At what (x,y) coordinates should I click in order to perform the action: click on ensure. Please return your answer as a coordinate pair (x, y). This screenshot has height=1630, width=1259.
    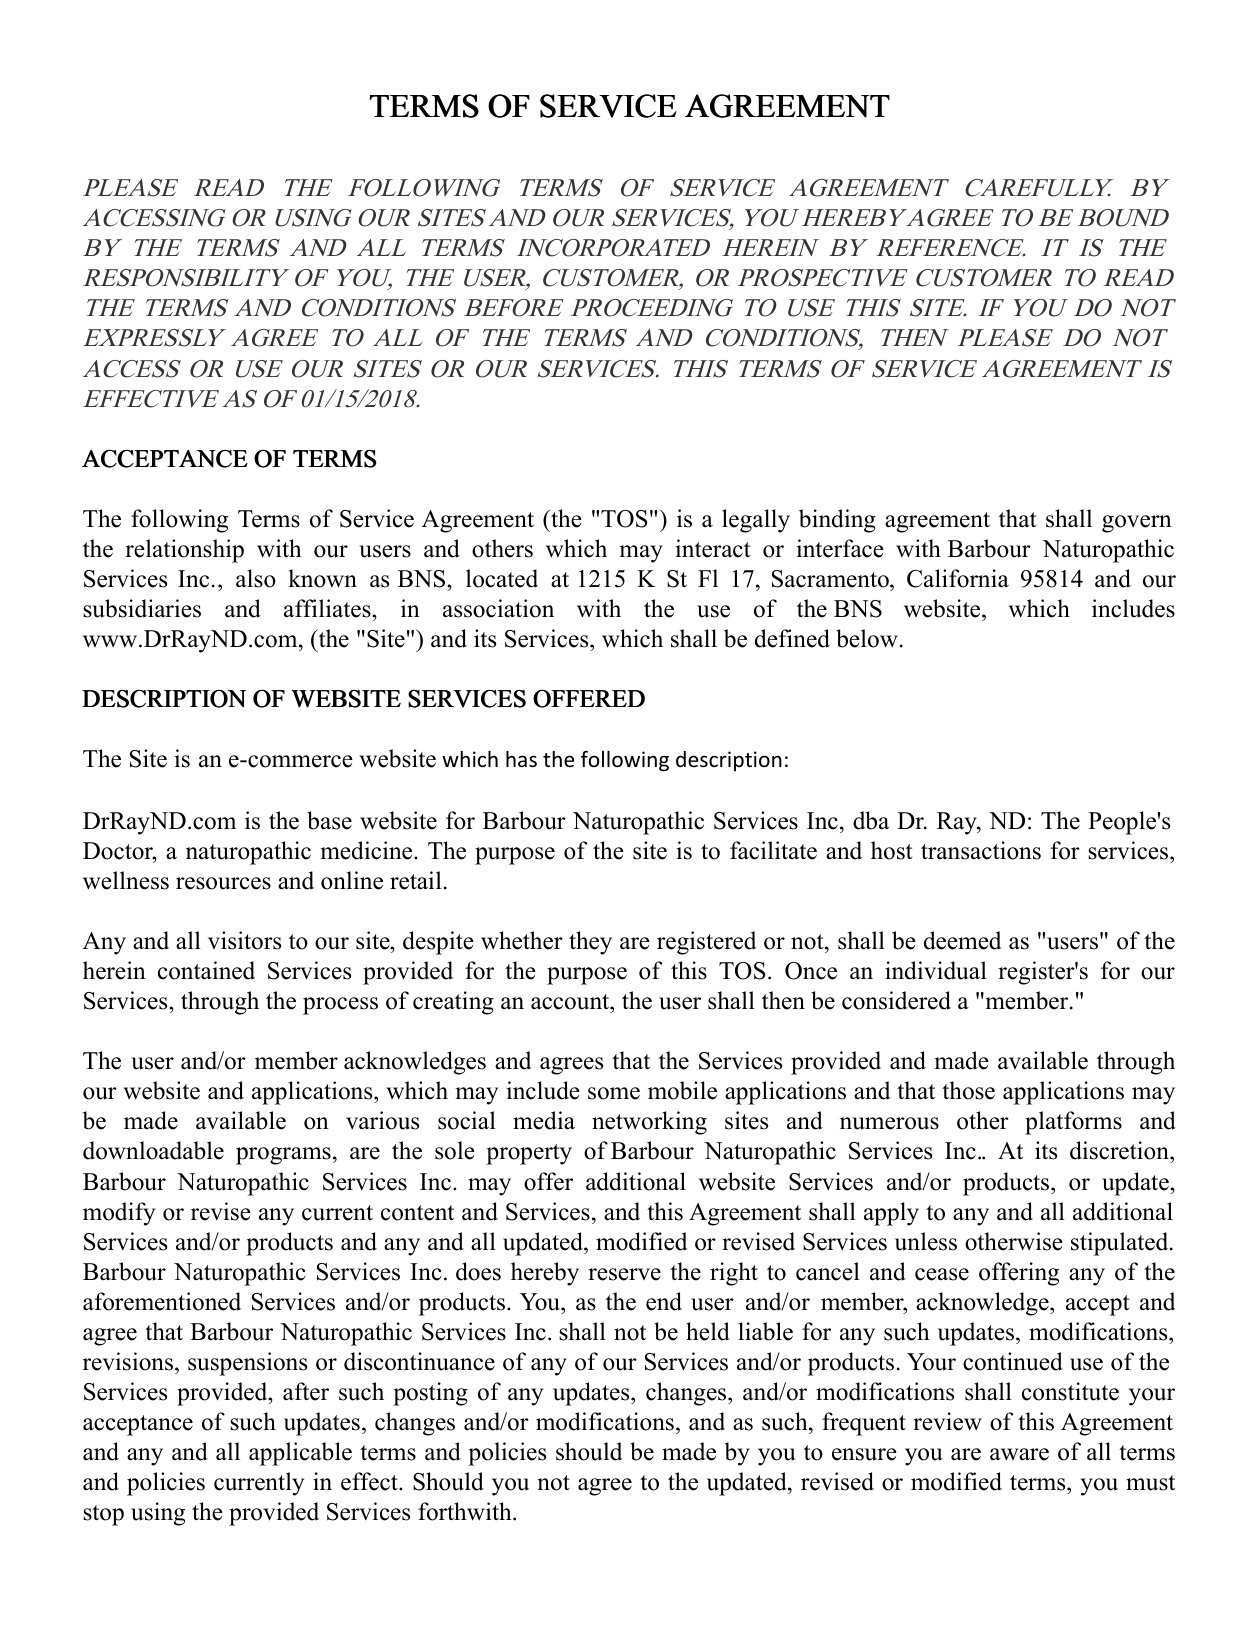
    Looking at the image, I should click on (864, 1454).
